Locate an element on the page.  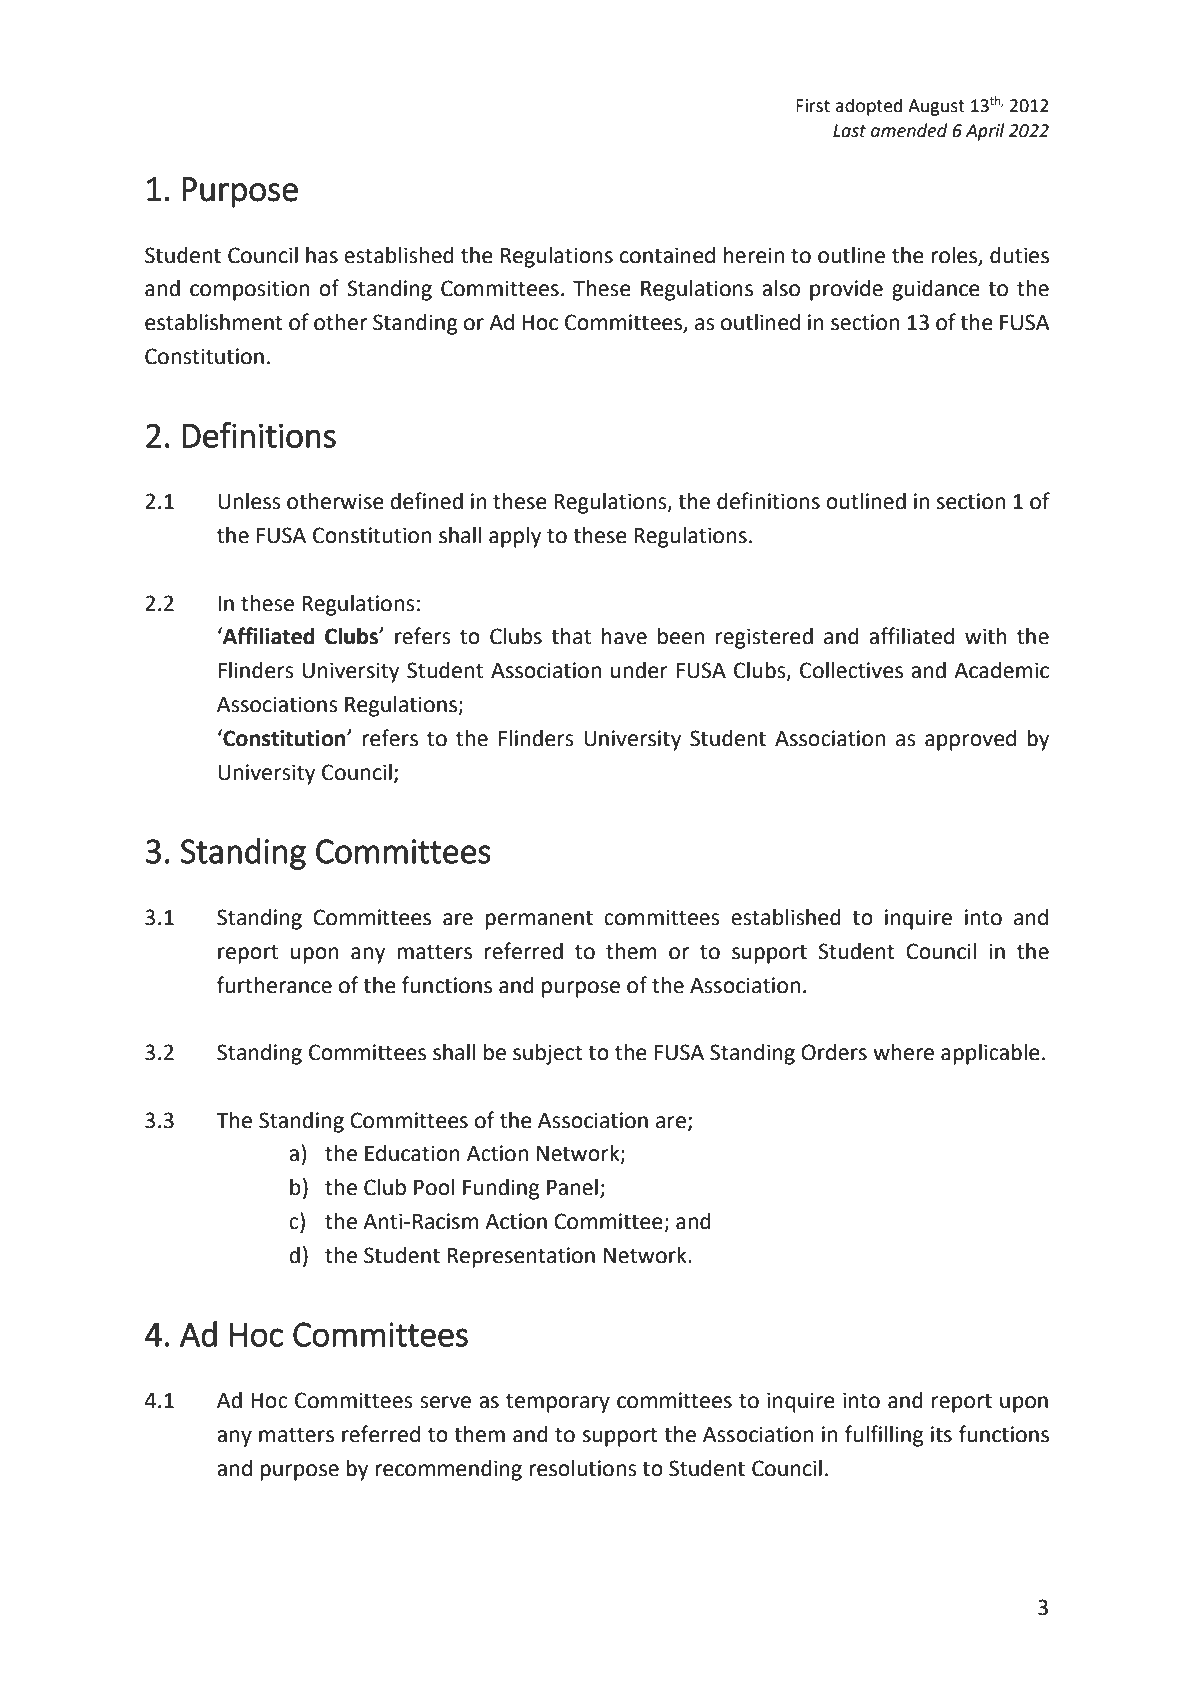
approved is located at coordinates (970, 740).
